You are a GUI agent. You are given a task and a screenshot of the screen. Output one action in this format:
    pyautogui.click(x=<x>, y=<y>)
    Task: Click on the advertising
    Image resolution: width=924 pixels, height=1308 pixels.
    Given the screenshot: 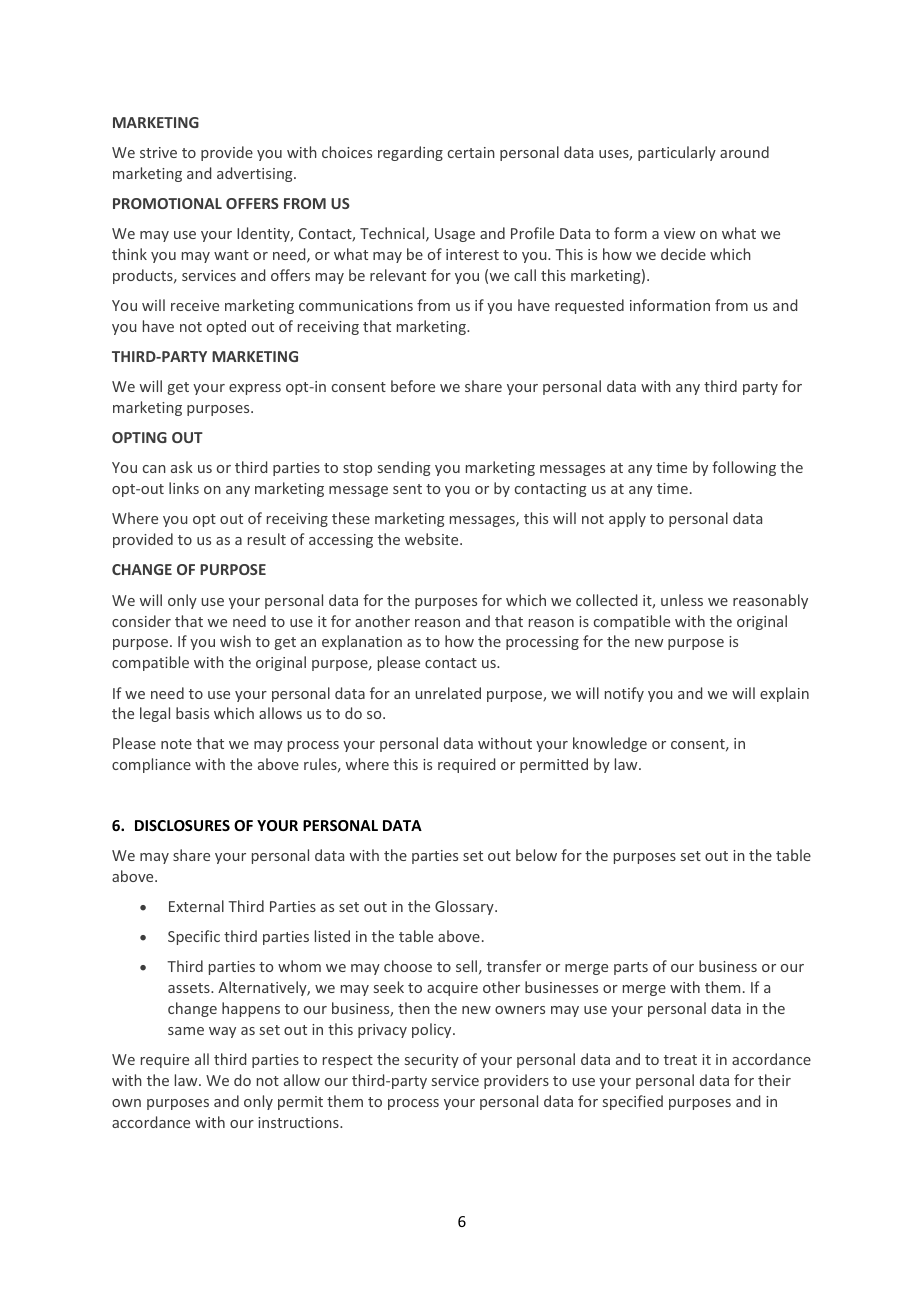 What is the action you would take?
    pyautogui.click(x=256, y=174)
